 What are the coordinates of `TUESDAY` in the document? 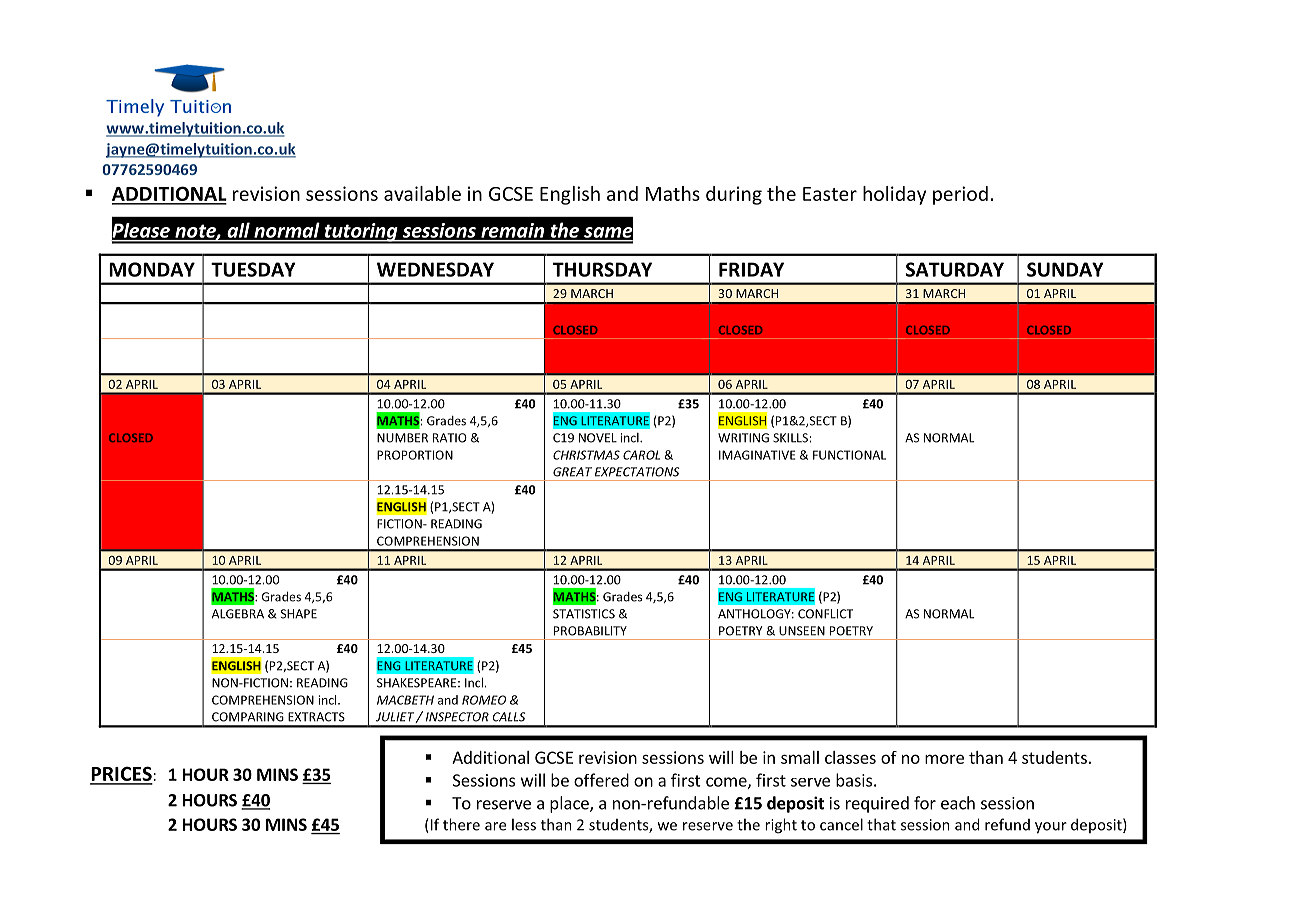 It's located at (253, 269).
